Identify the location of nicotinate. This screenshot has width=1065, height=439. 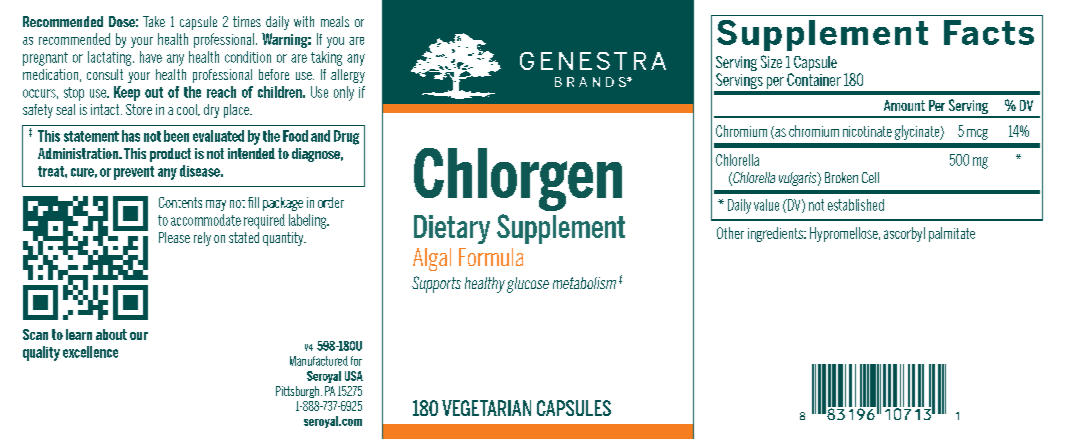
(867, 131).
